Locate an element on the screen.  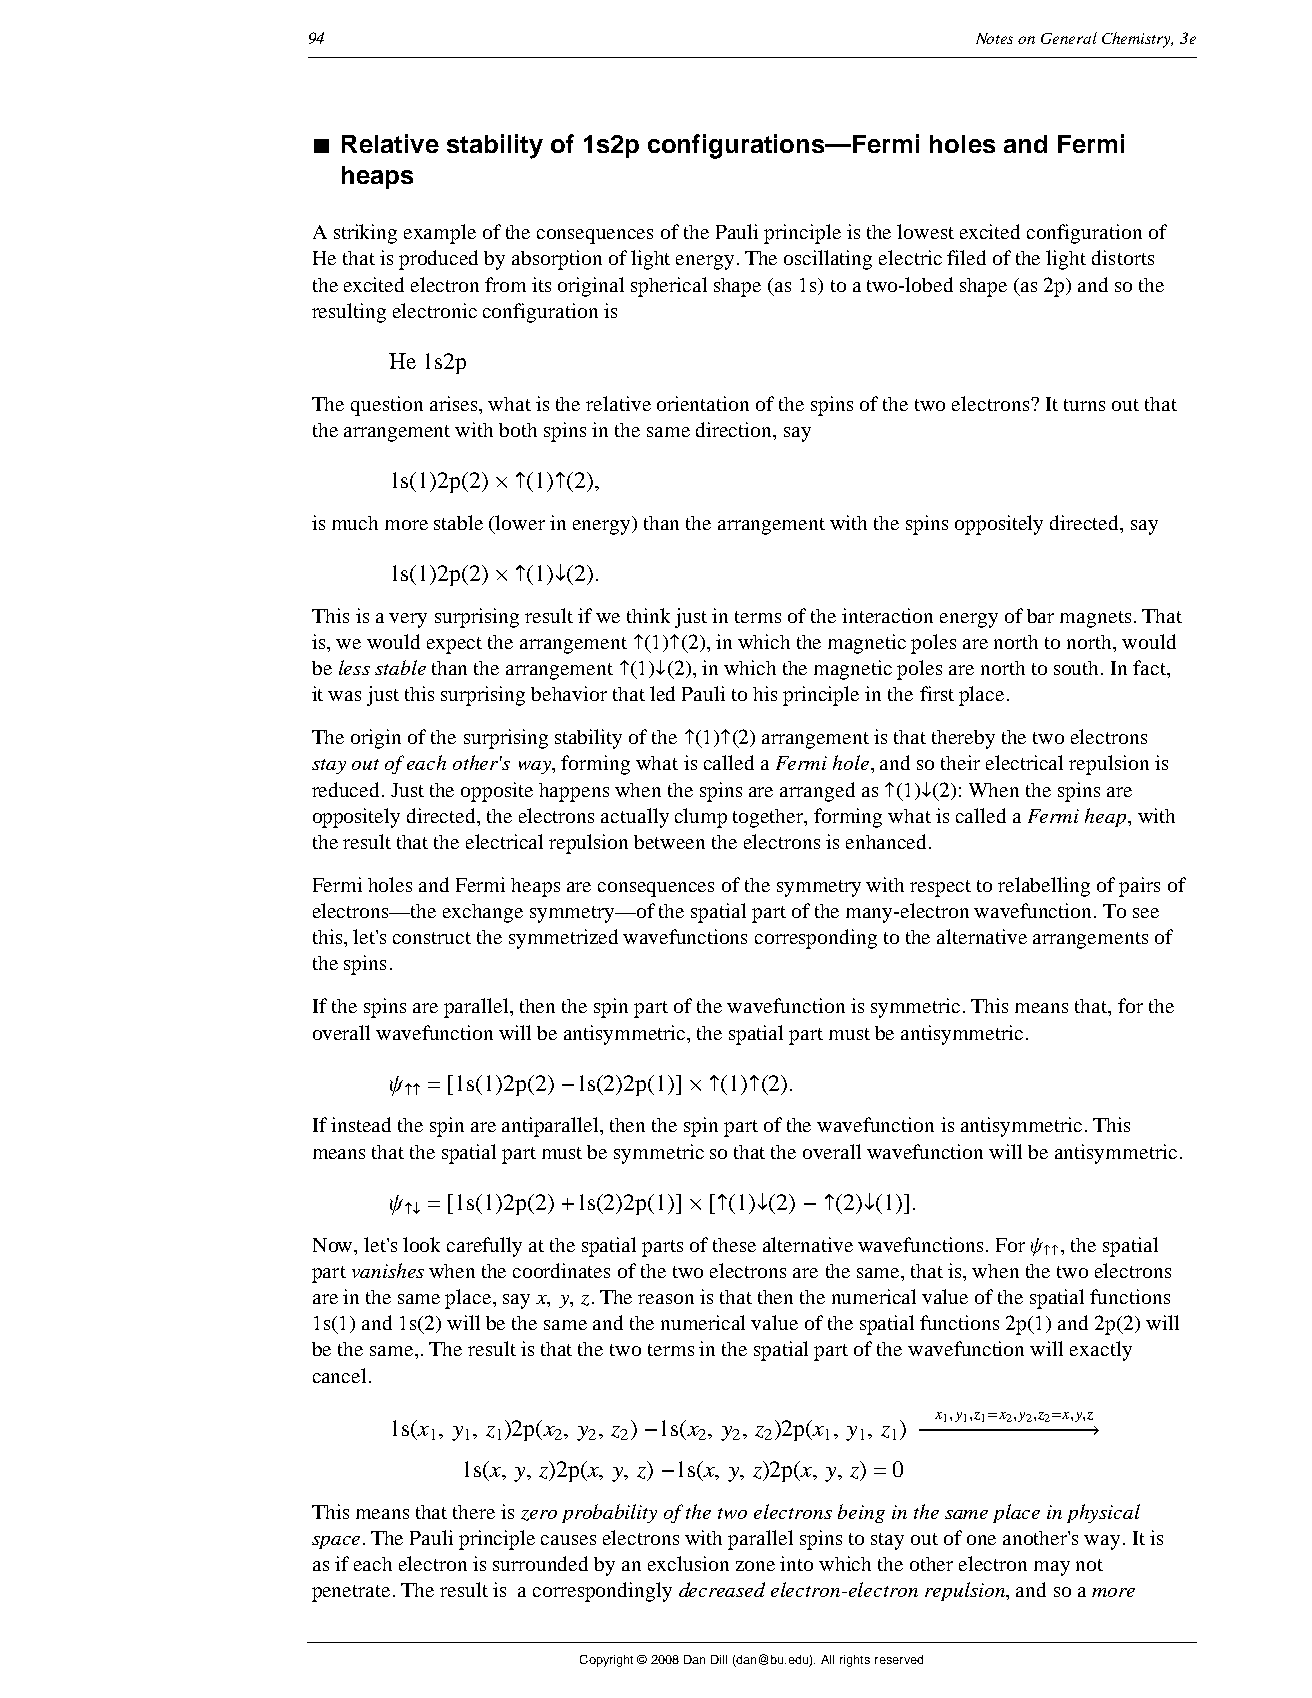
General is located at coordinates (1069, 38).
